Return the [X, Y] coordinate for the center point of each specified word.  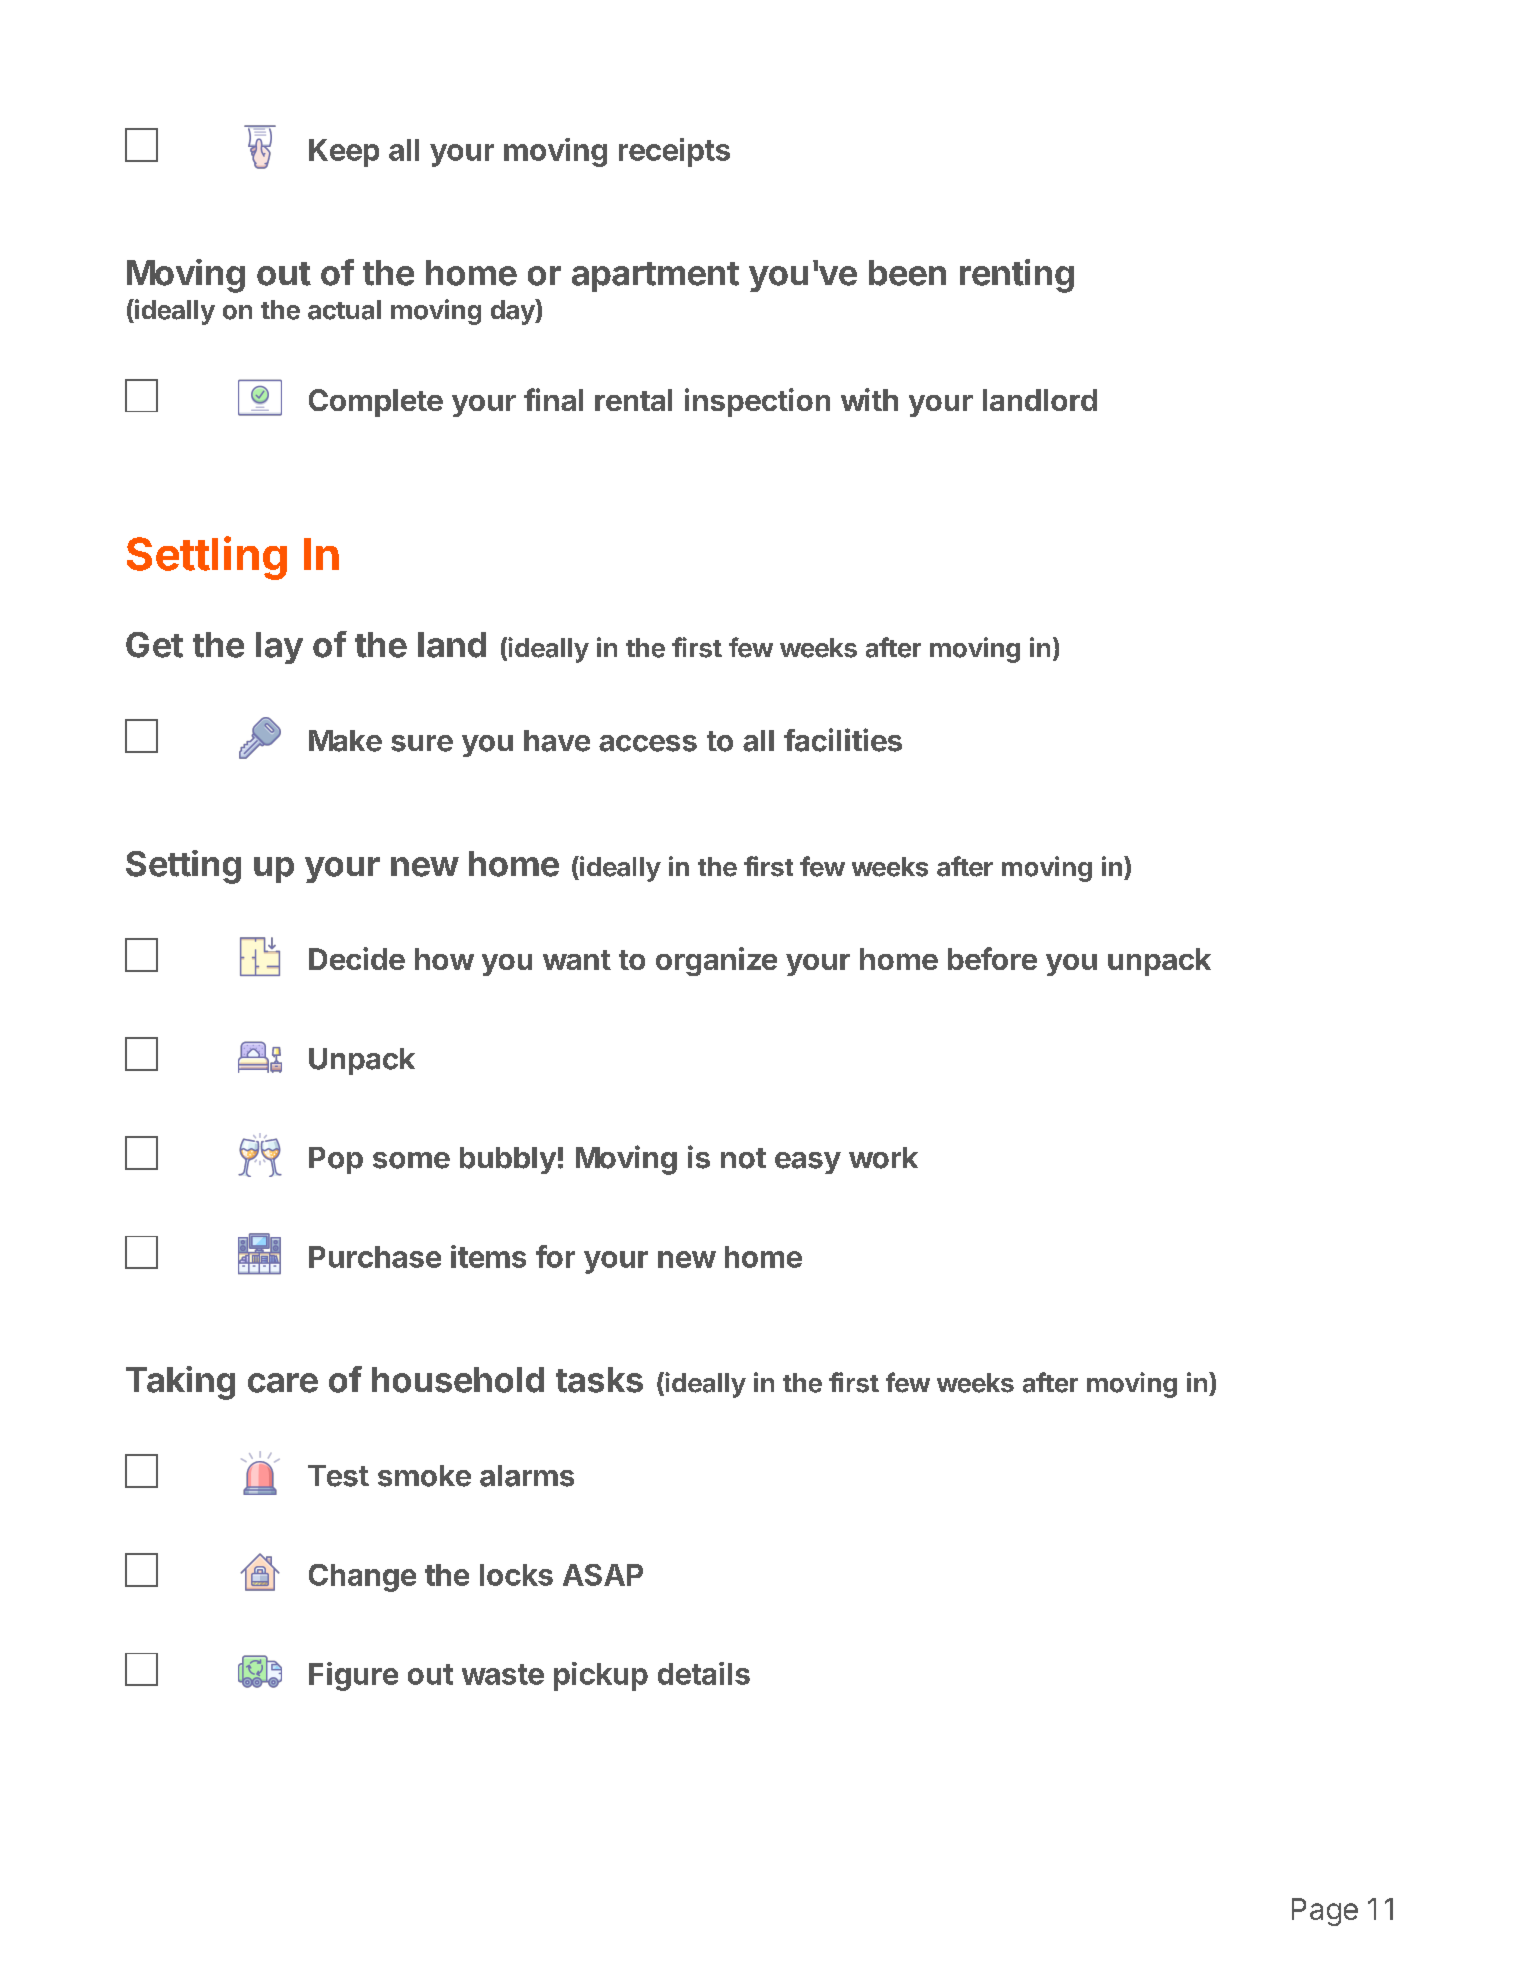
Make [345, 741]
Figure [353, 1676]
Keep [344, 153]
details [704, 1673]
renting [1017, 276]
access [648, 743]
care [283, 1383]
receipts [674, 152]
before [992, 958]
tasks [599, 1380]
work [883, 1158]
